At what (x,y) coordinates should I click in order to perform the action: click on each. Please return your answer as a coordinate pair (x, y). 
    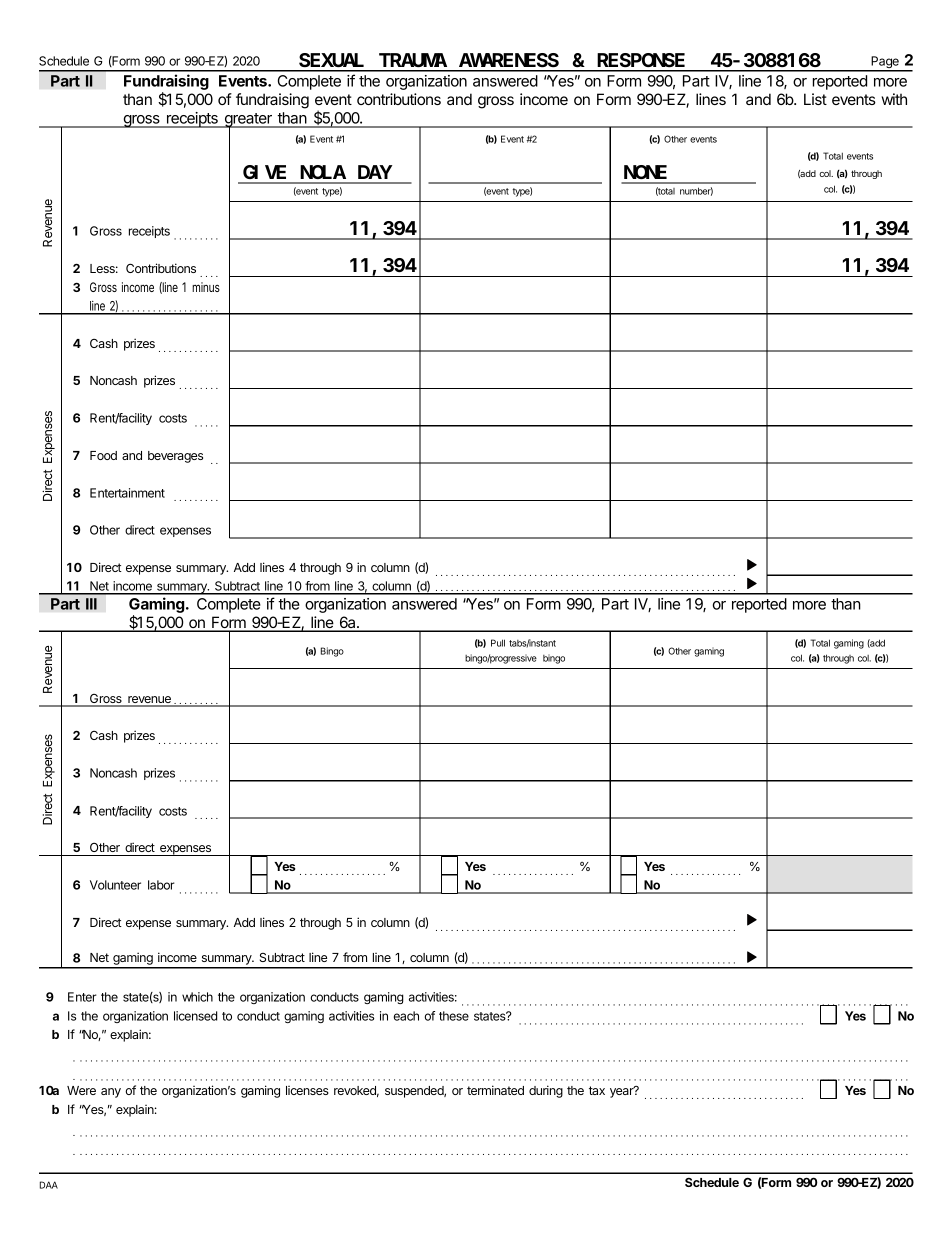
    Looking at the image, I should click on (406, 1016).
